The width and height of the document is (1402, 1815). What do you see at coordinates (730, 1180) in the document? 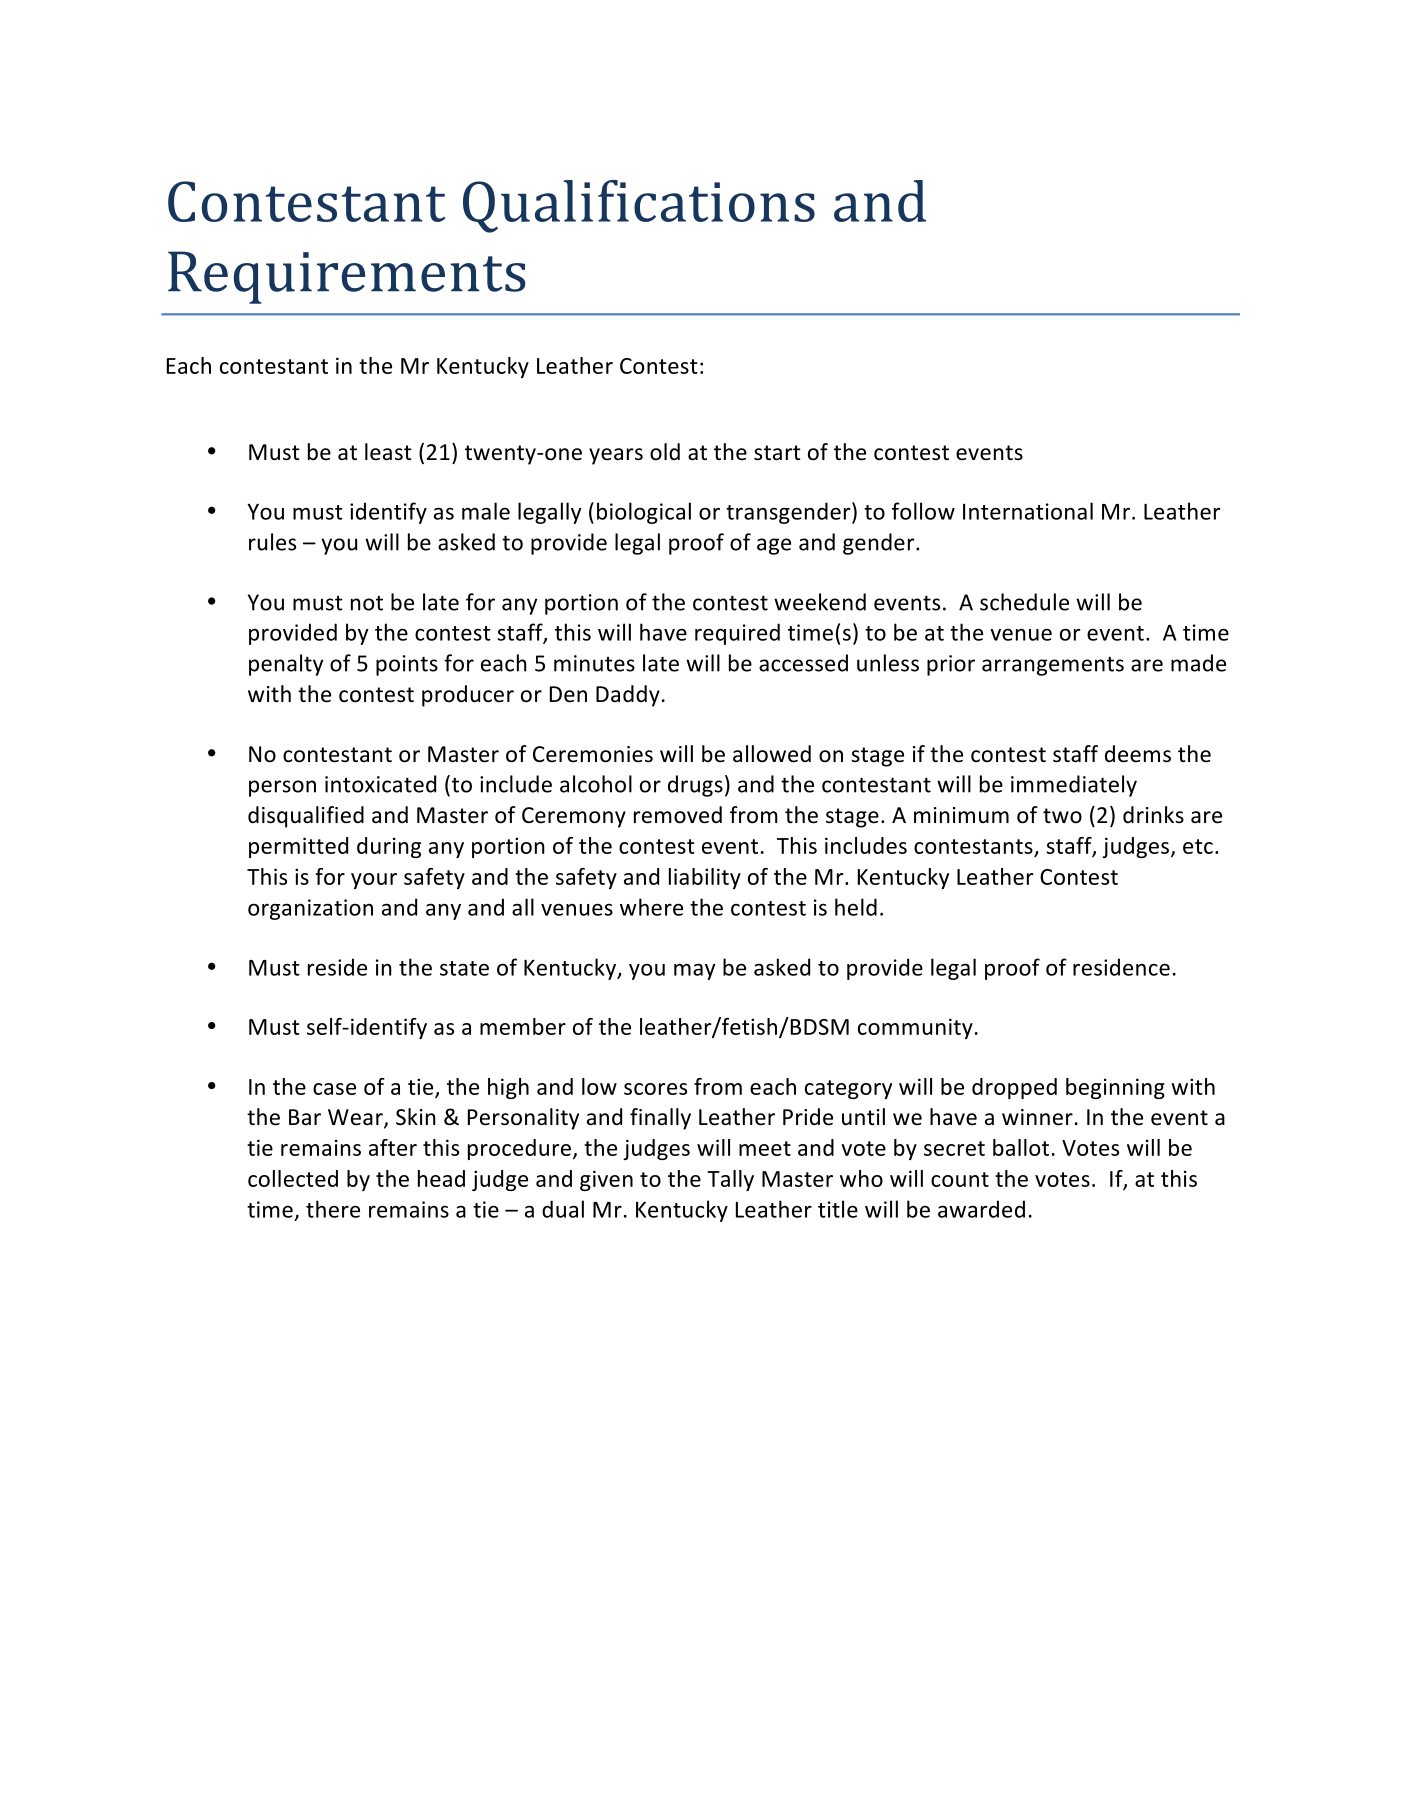
I see `Tally` at bounding box center [730, 1180].
